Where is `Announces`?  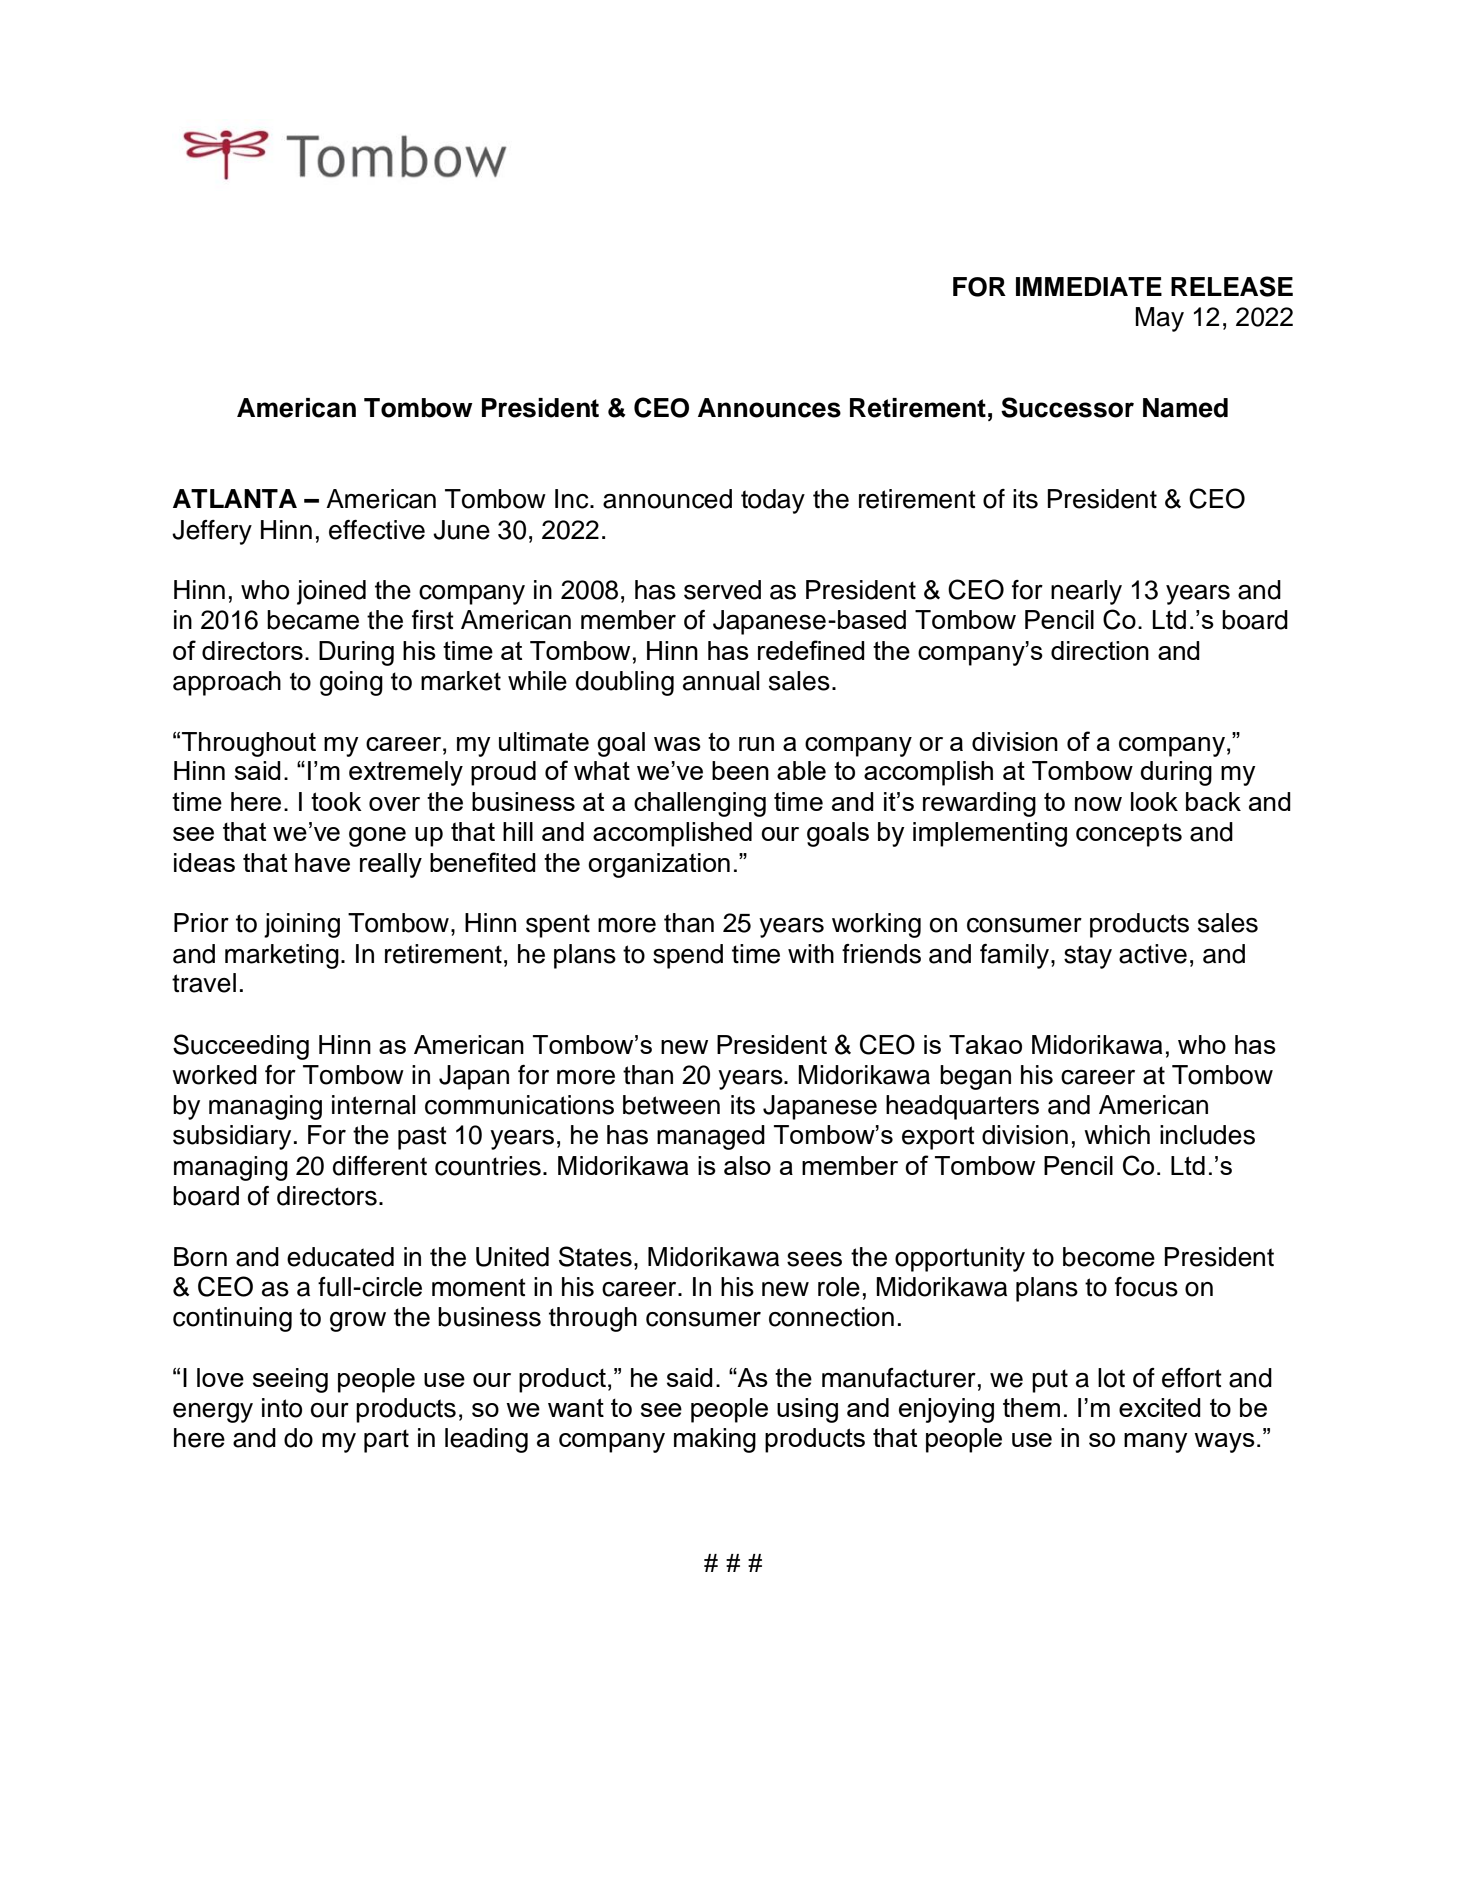
Announces is located at coordinates (769, 408).
